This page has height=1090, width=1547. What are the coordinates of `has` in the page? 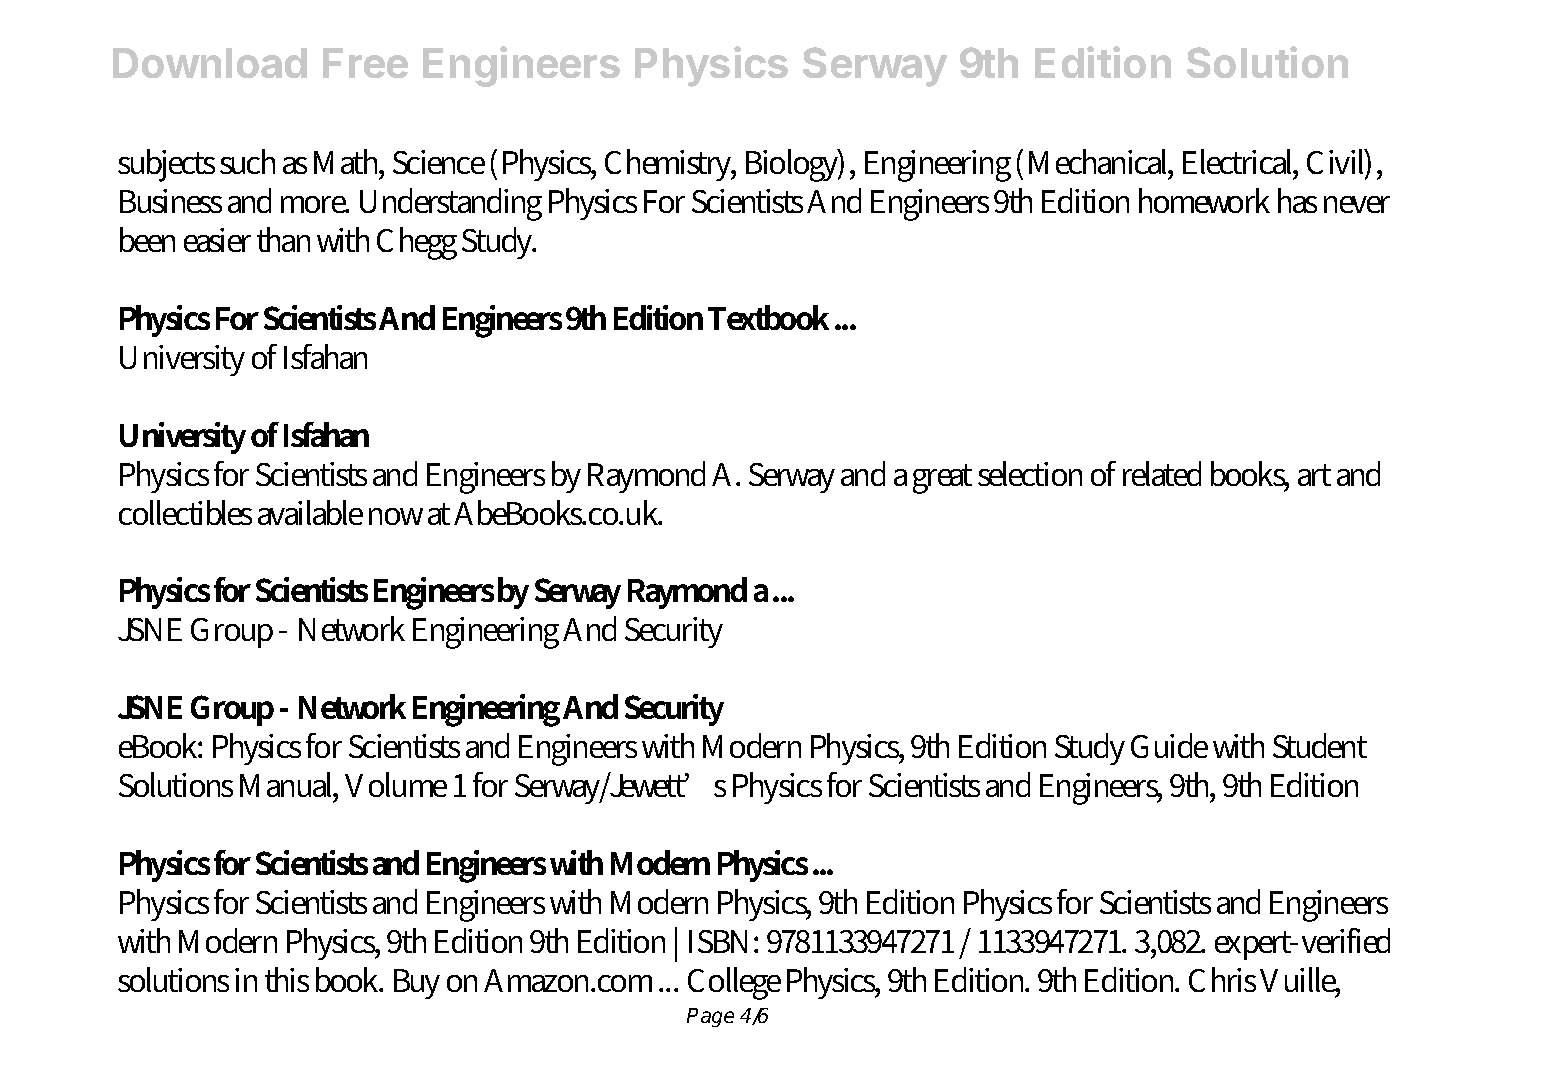 It's located at (1297, 200).
